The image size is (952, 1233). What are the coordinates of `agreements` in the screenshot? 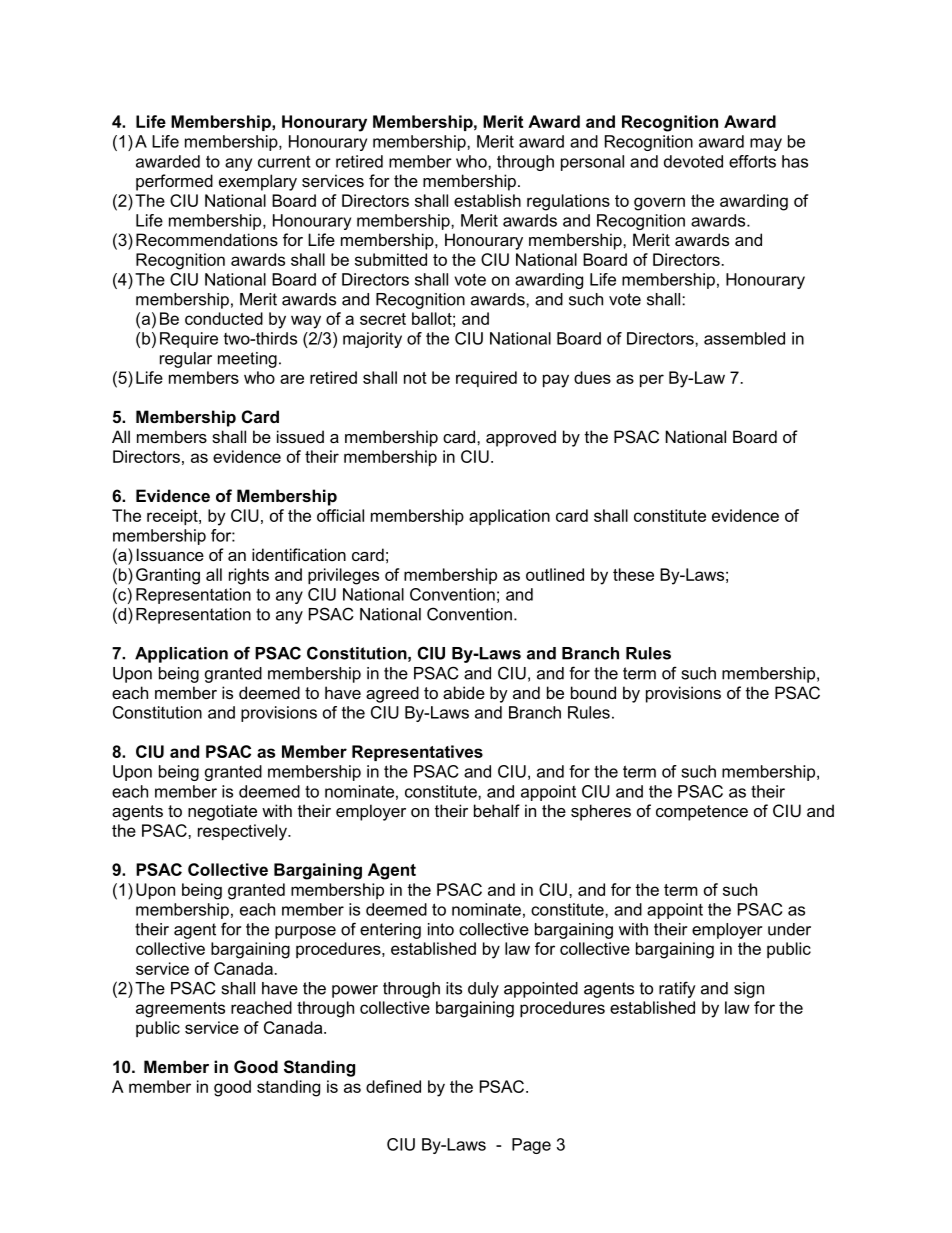 It's located at (180, 1010).
